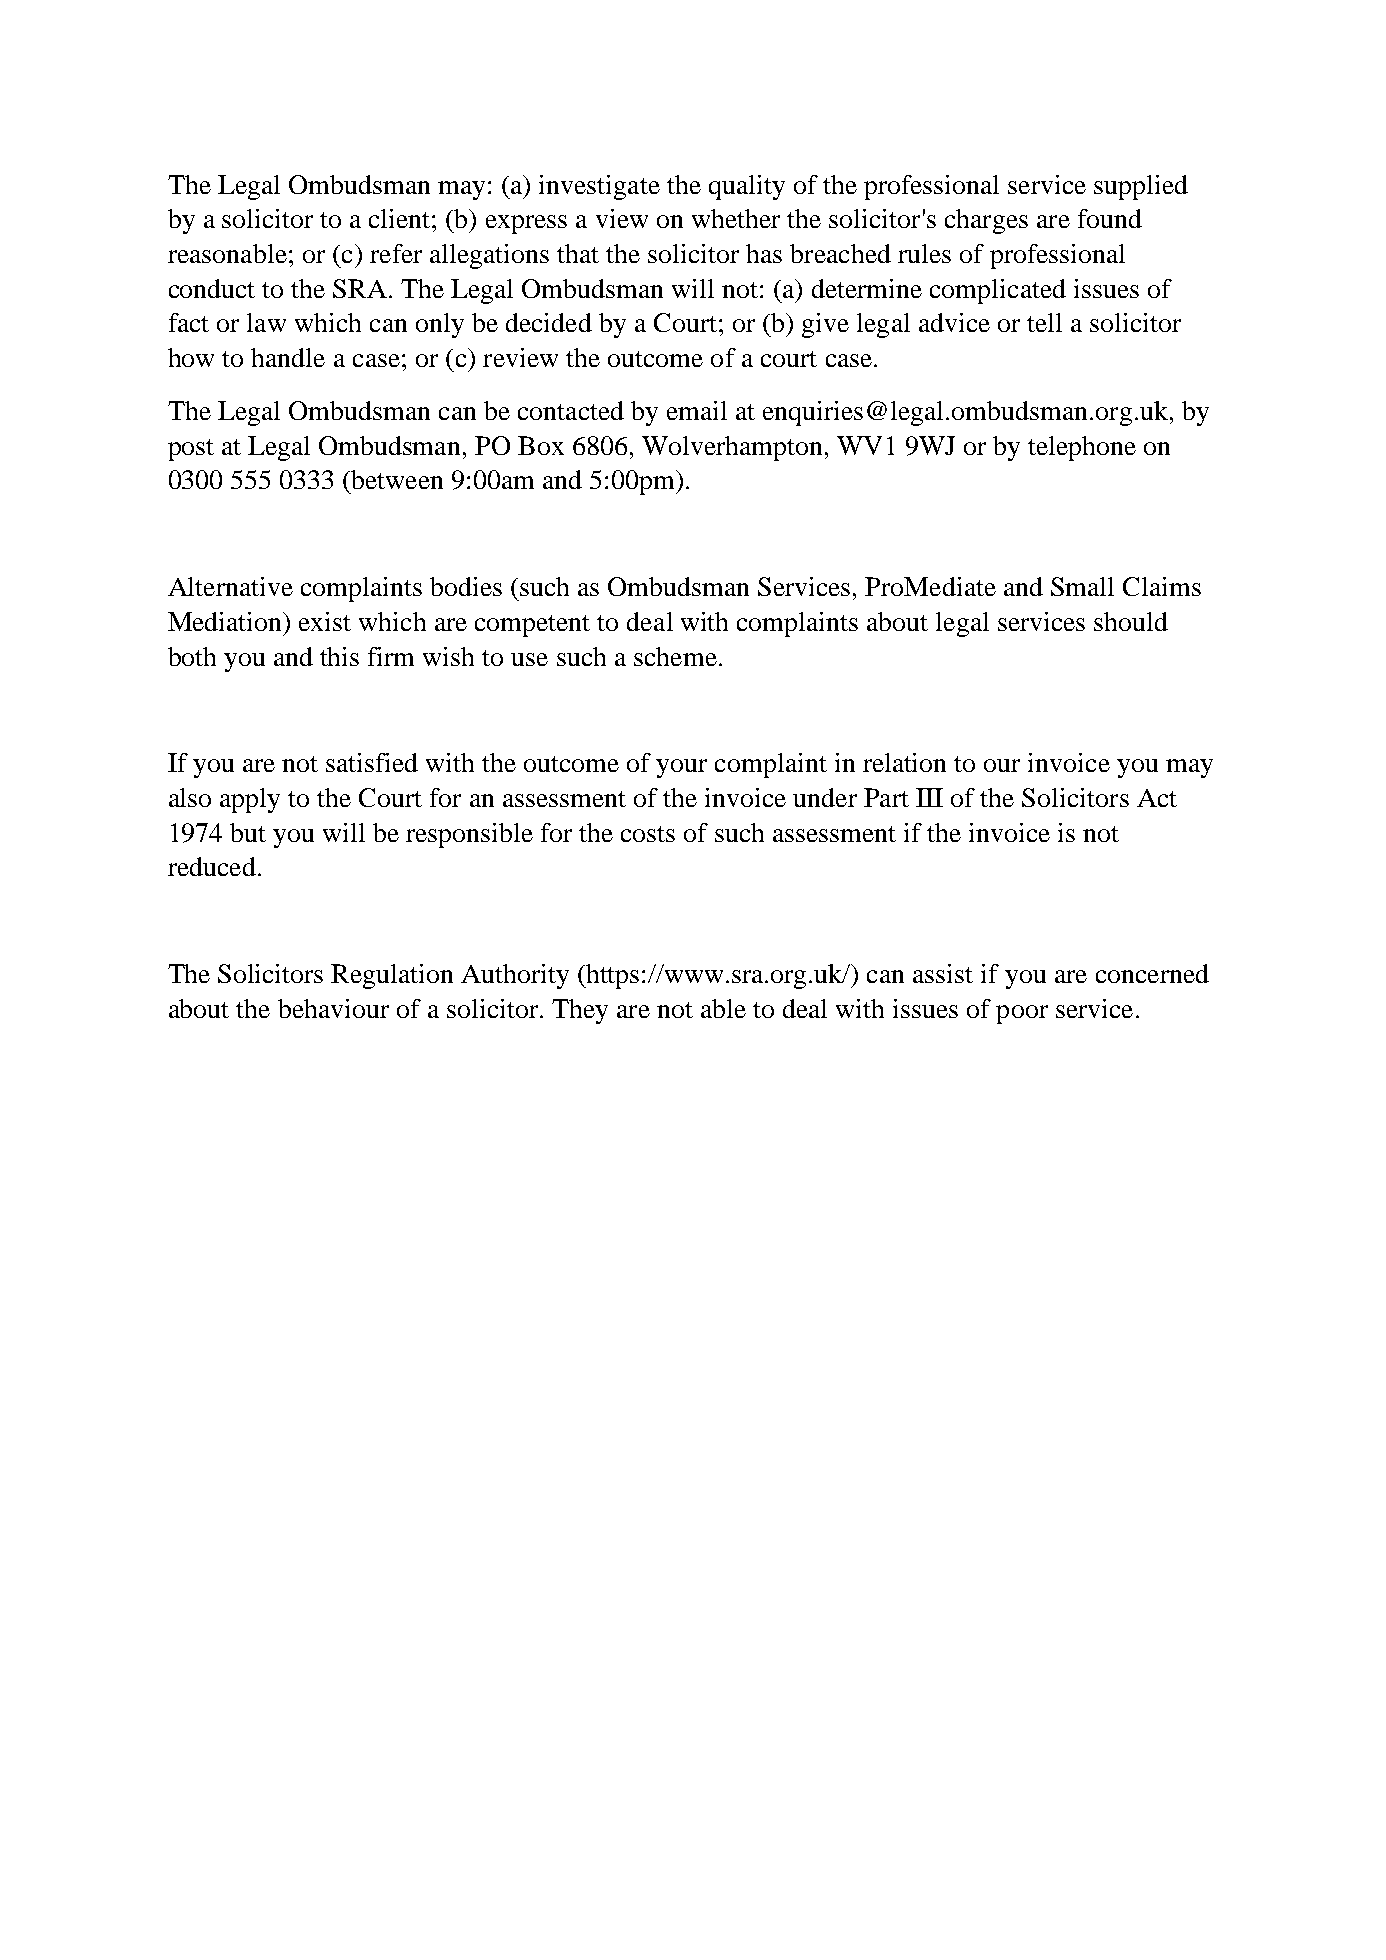 The height and width of the image is (1960, 1386). I want to click on III, so click(929, 797).
